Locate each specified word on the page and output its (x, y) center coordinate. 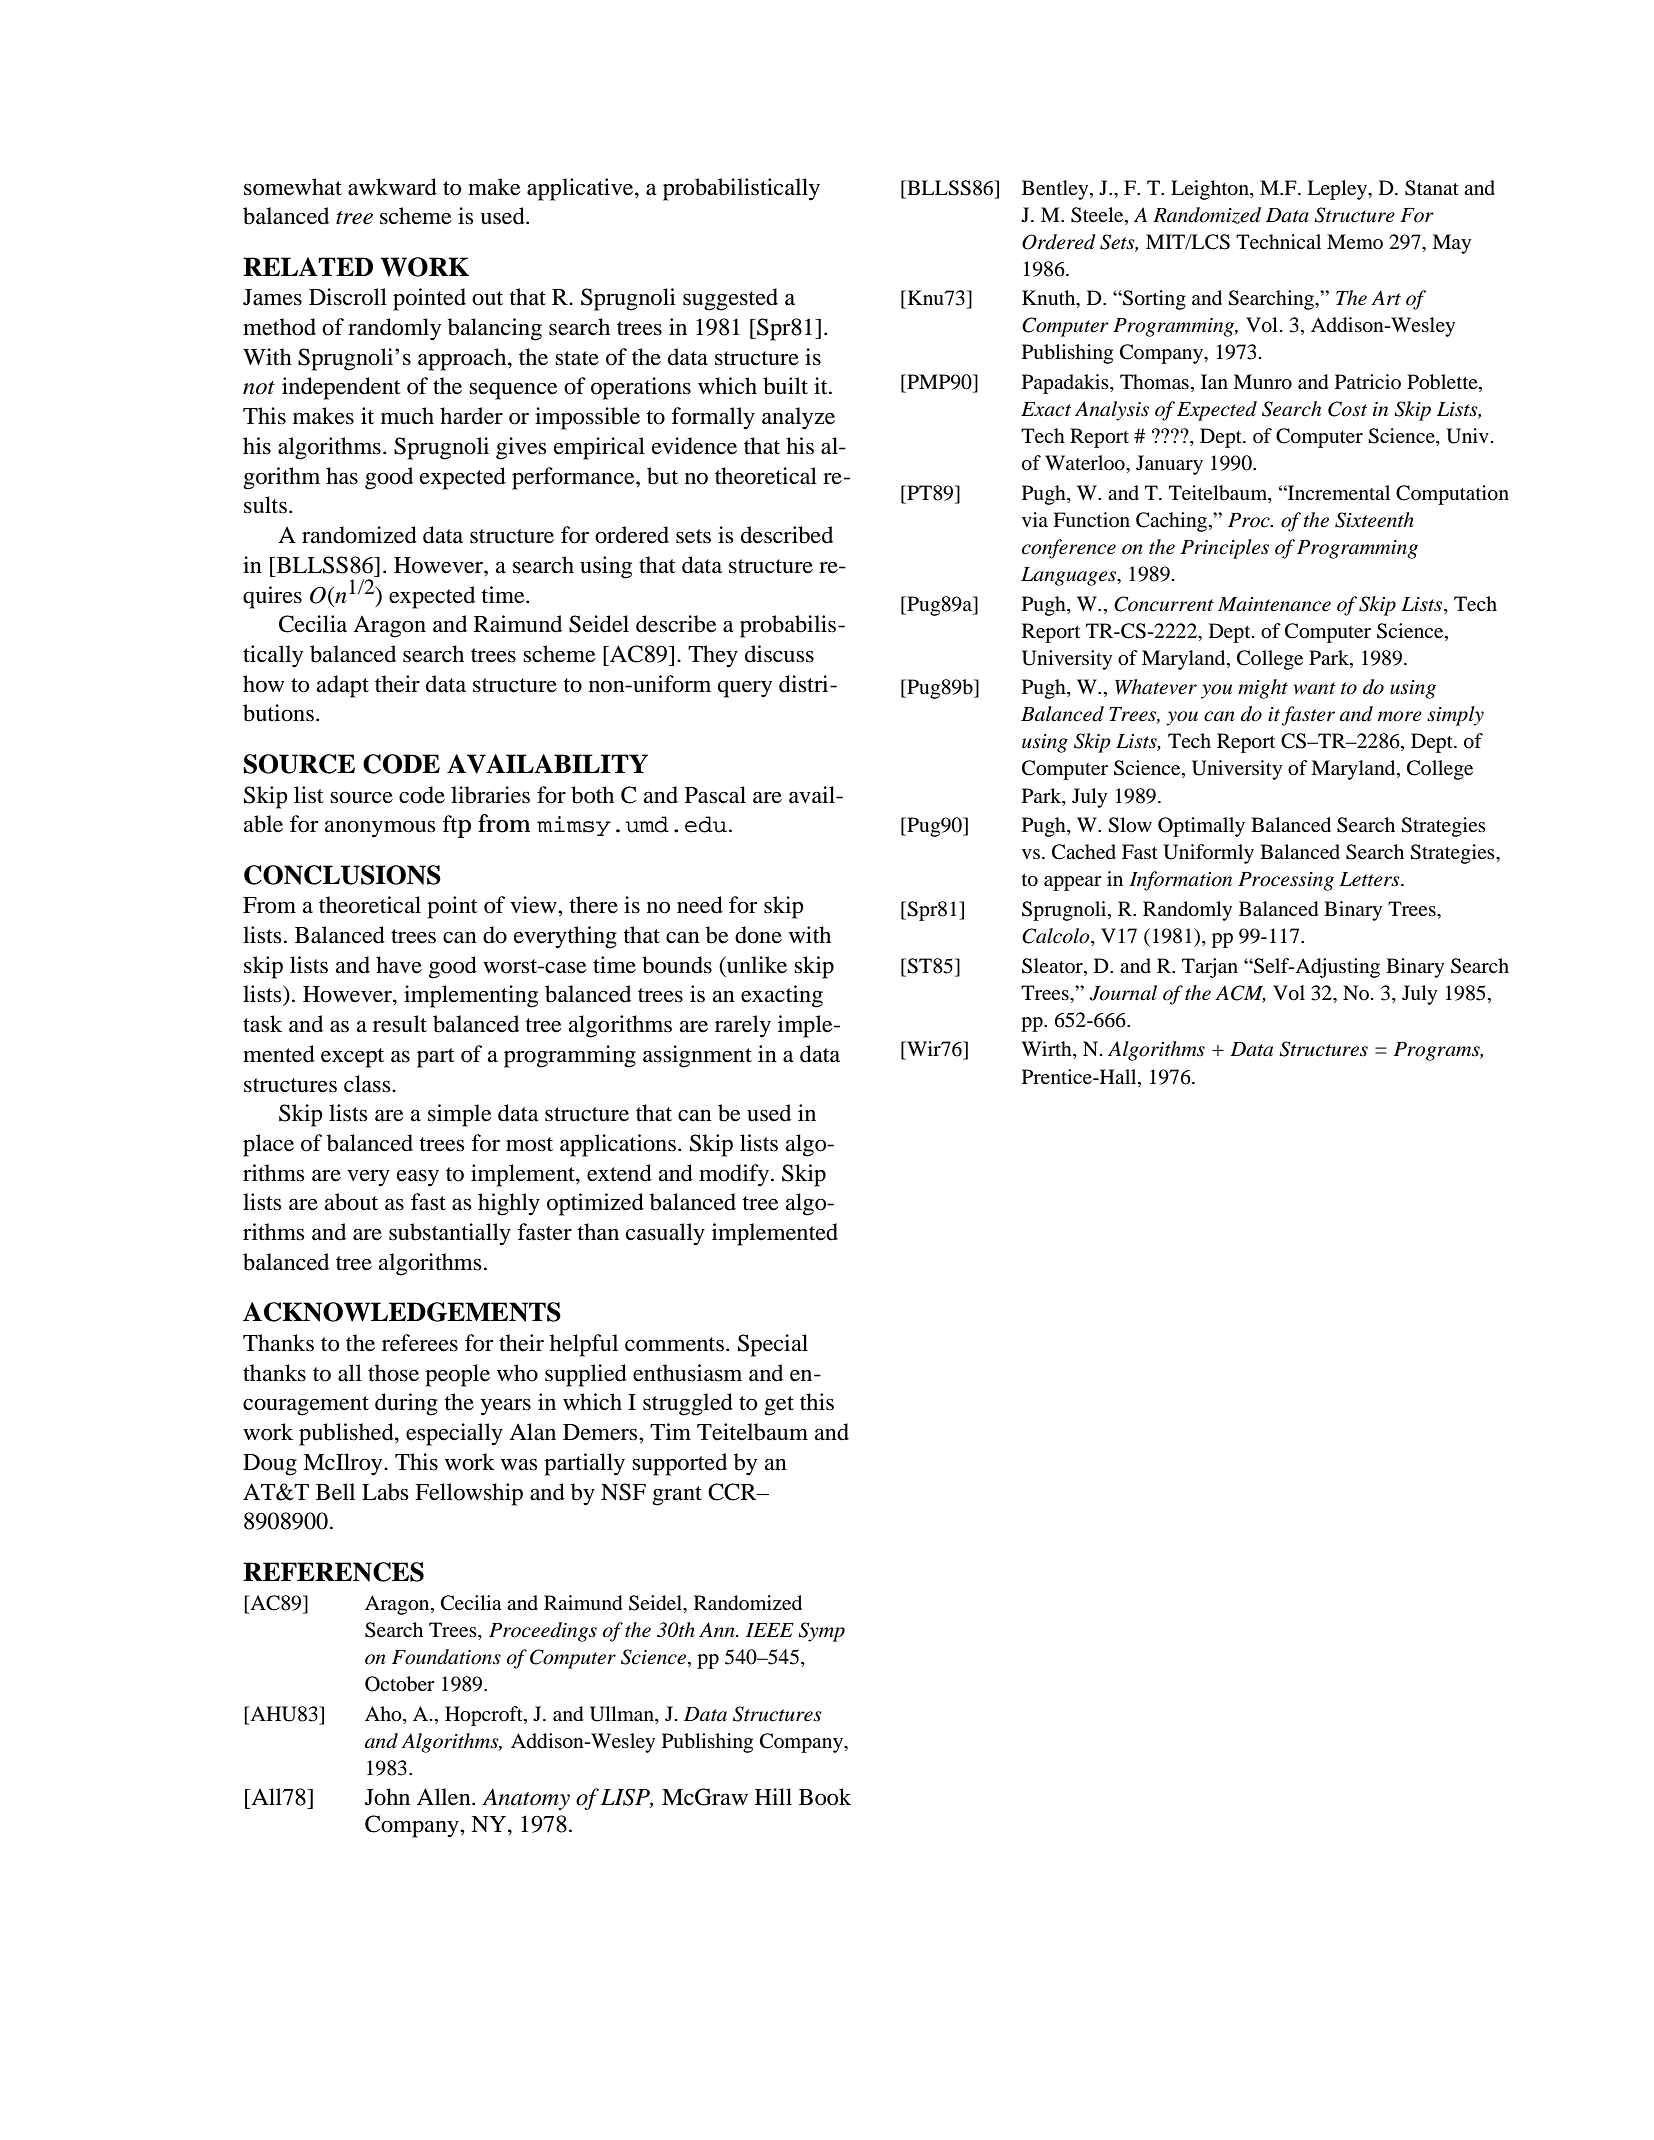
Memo (1355, 241)
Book (825, 1797)
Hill (773, 1796)
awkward (392, 187)
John (387, 1797)
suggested (730, 299)
